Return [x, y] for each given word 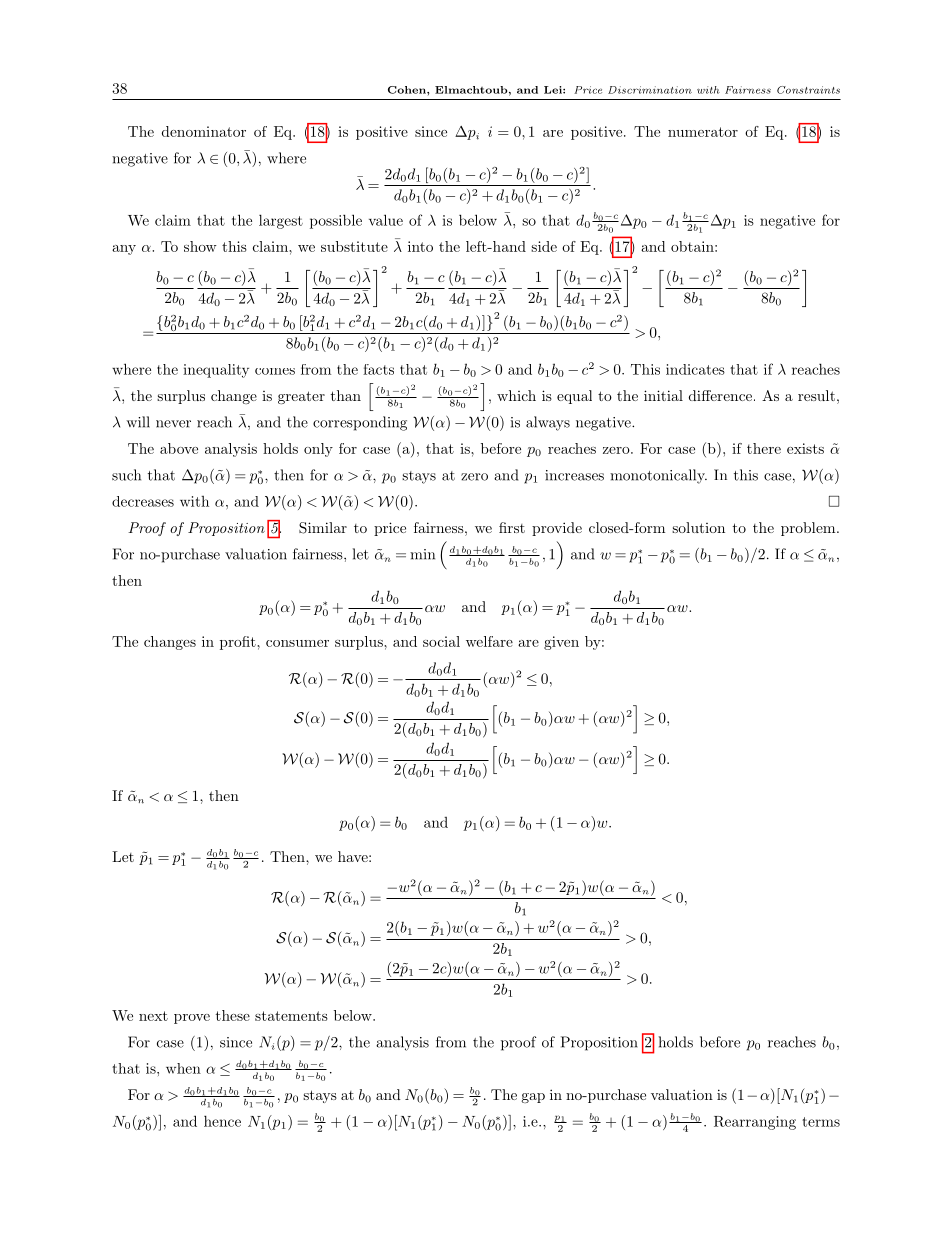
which [516, 395]
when [183, 1068]
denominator [204, 131]
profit [239, 643]
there [764, 448]
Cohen [408, 90]
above [179, 448]
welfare [489, 641]
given [561, 643]
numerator [703, 132]
